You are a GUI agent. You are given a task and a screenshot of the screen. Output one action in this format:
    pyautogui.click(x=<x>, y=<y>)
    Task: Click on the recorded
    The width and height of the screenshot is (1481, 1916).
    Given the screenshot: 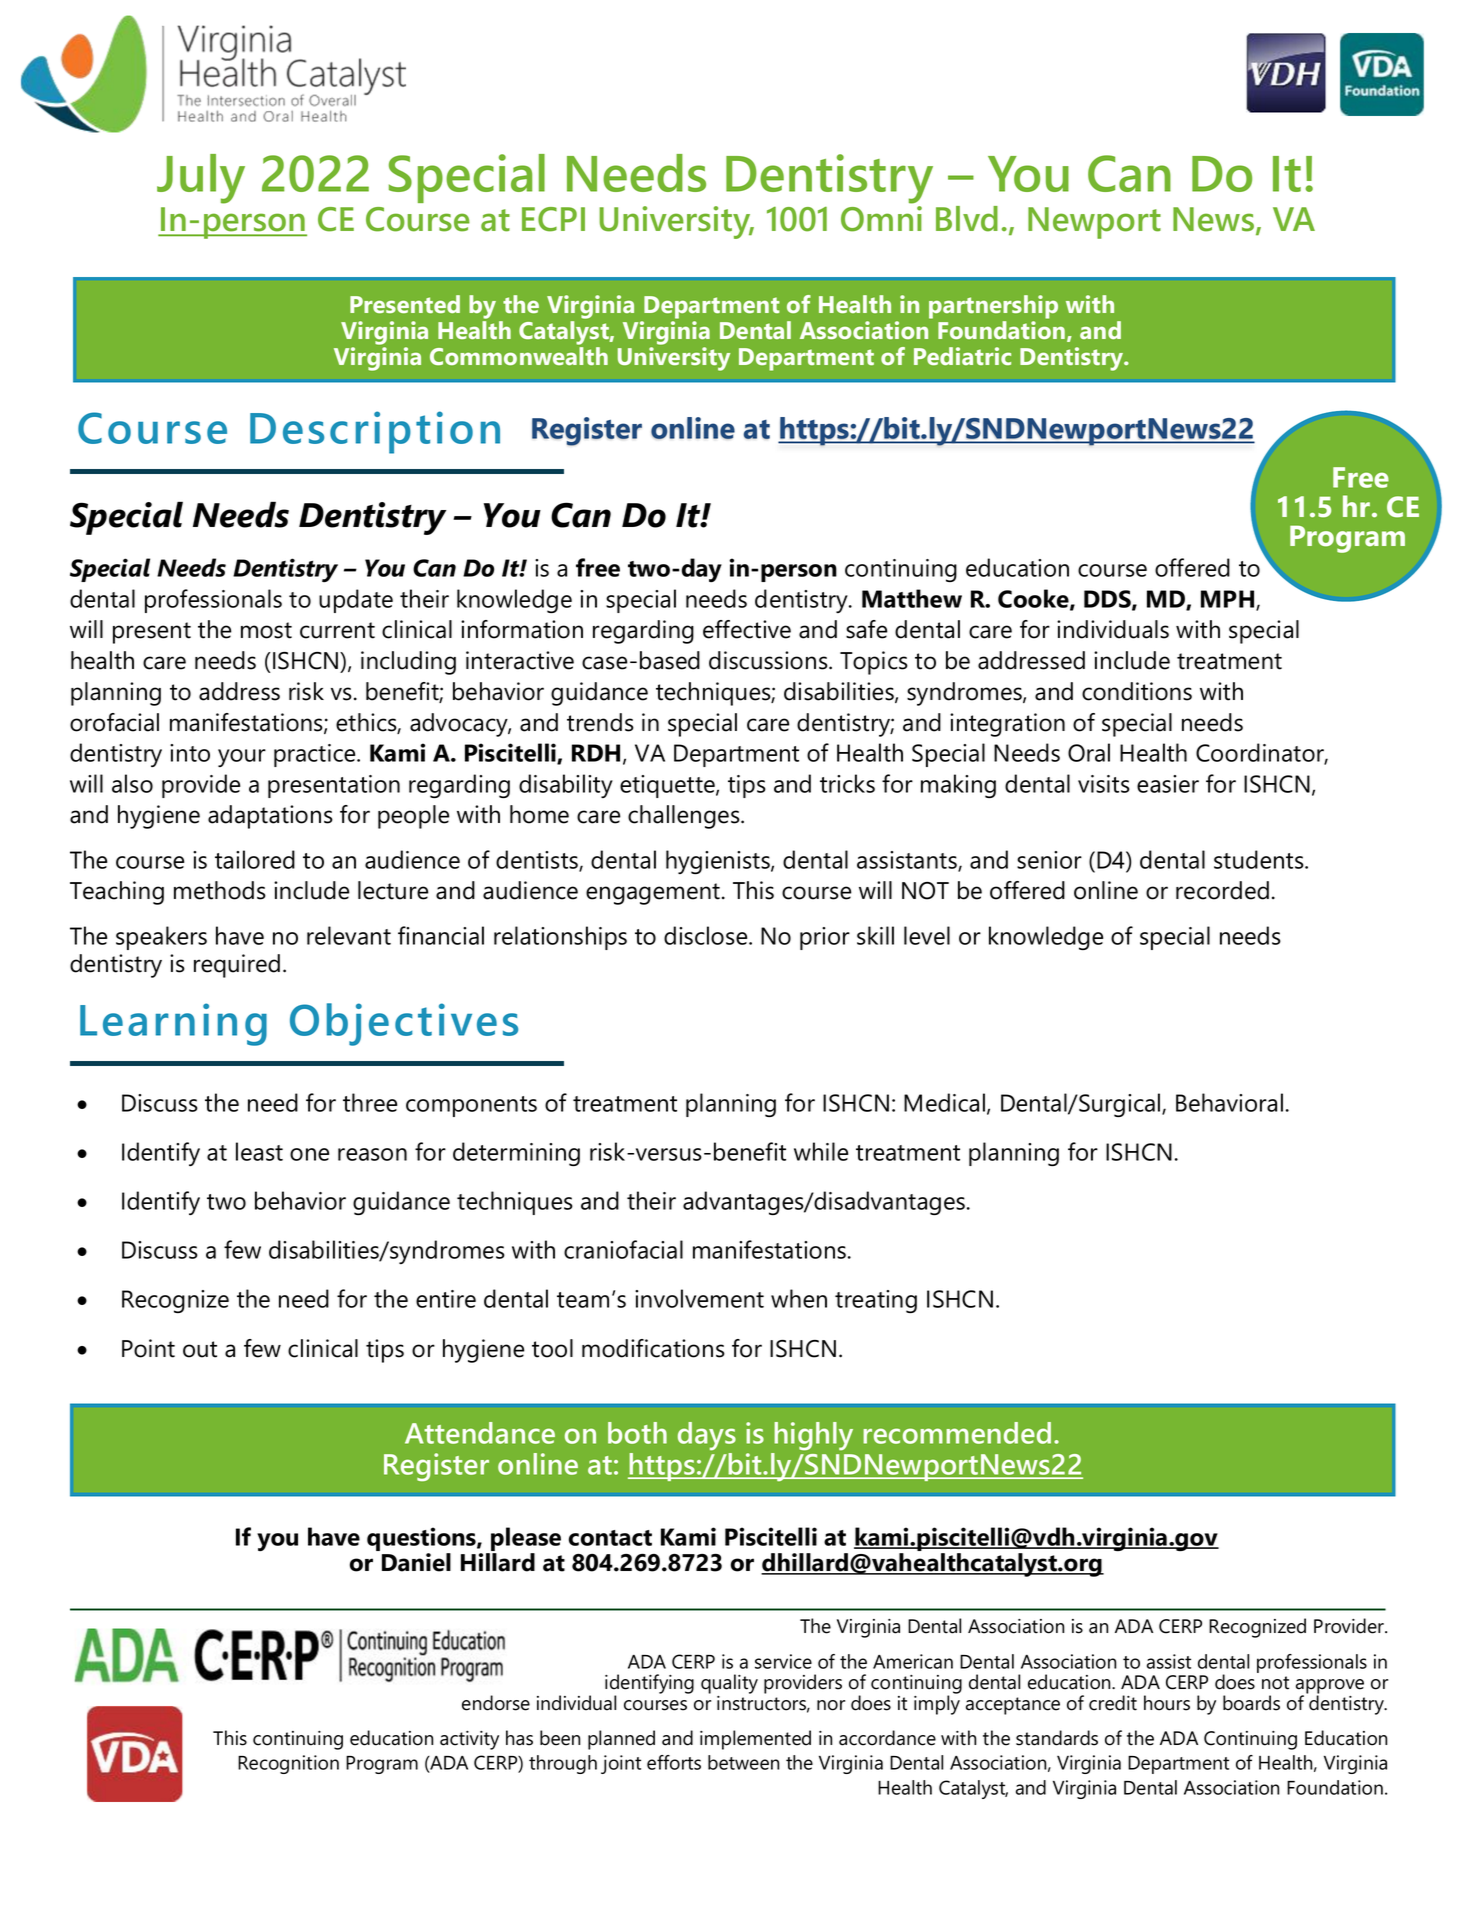 What is the action you would take?
    pyautogui.click(x=1222, y=890)
